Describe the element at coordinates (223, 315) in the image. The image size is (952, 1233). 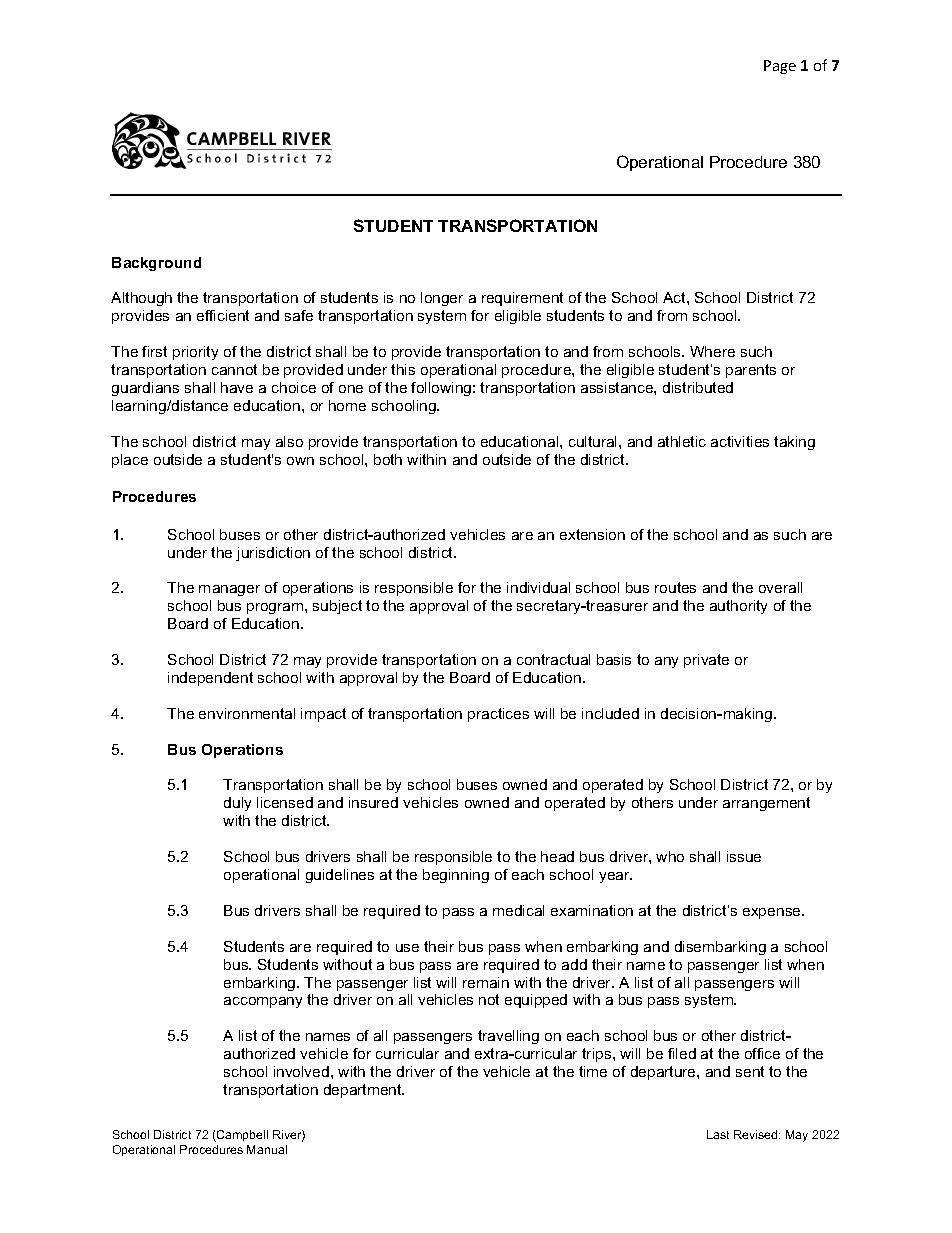
I see `efficient` at that location.
